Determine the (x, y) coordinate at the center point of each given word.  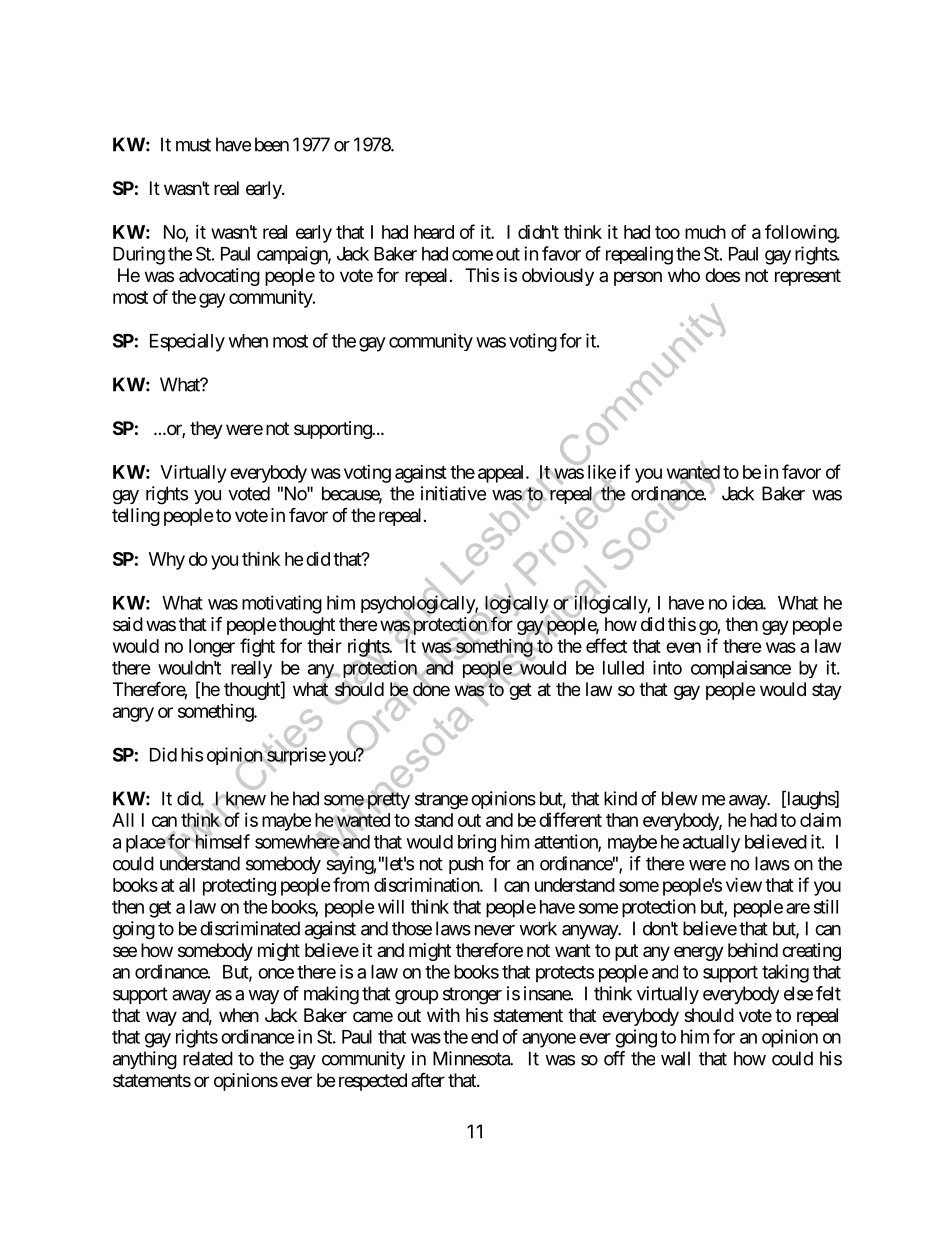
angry (133, 714)
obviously (558, 277)
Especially (187, 342)
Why (167, 561)
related (208, 1058)
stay (827, 691)
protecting (239, 887)
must (193, 145)
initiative (453, 493)
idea (748, 602)
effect (606, 645)
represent (808, 277)
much (705, 232)
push (466, 865)
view (744, 884)
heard (434, 232)
